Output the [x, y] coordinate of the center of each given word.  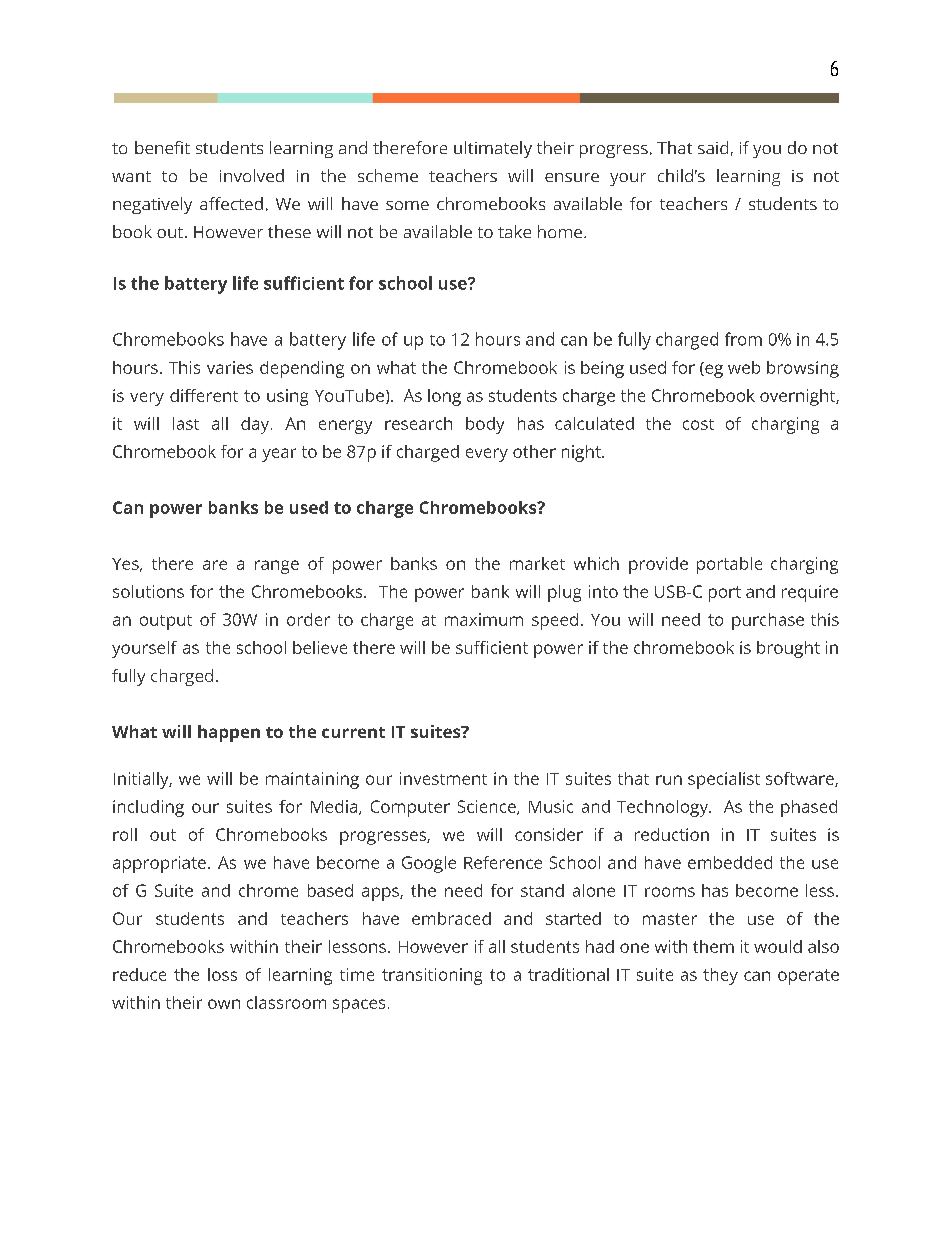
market [537, 563]
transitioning [432, 976]
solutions [148, 591]
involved [252, 175]
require [810, 593]
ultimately [493, 149]
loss [222, 974]
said [713, 147]
